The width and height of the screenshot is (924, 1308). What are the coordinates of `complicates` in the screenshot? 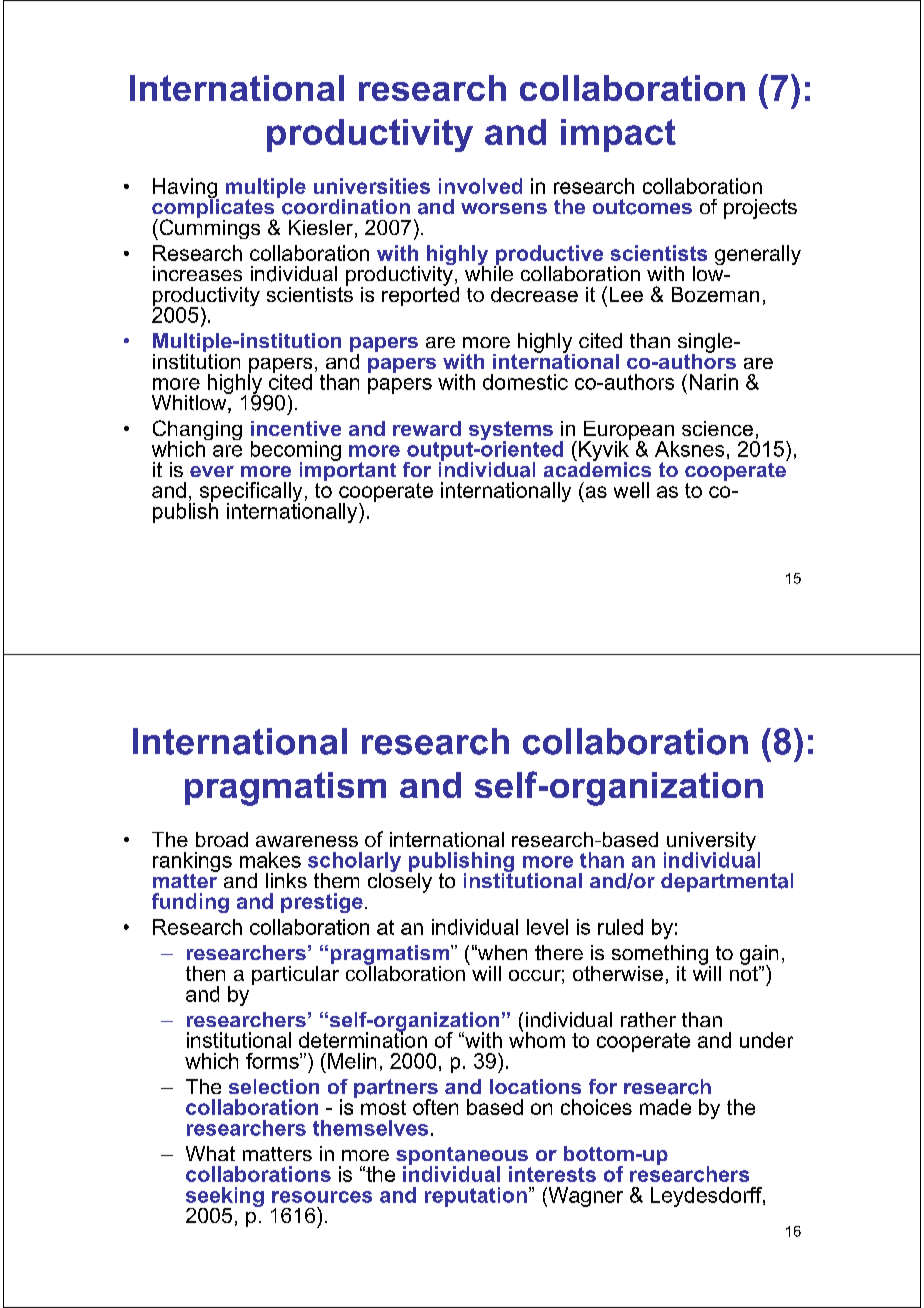 It's located at (214, 208).
